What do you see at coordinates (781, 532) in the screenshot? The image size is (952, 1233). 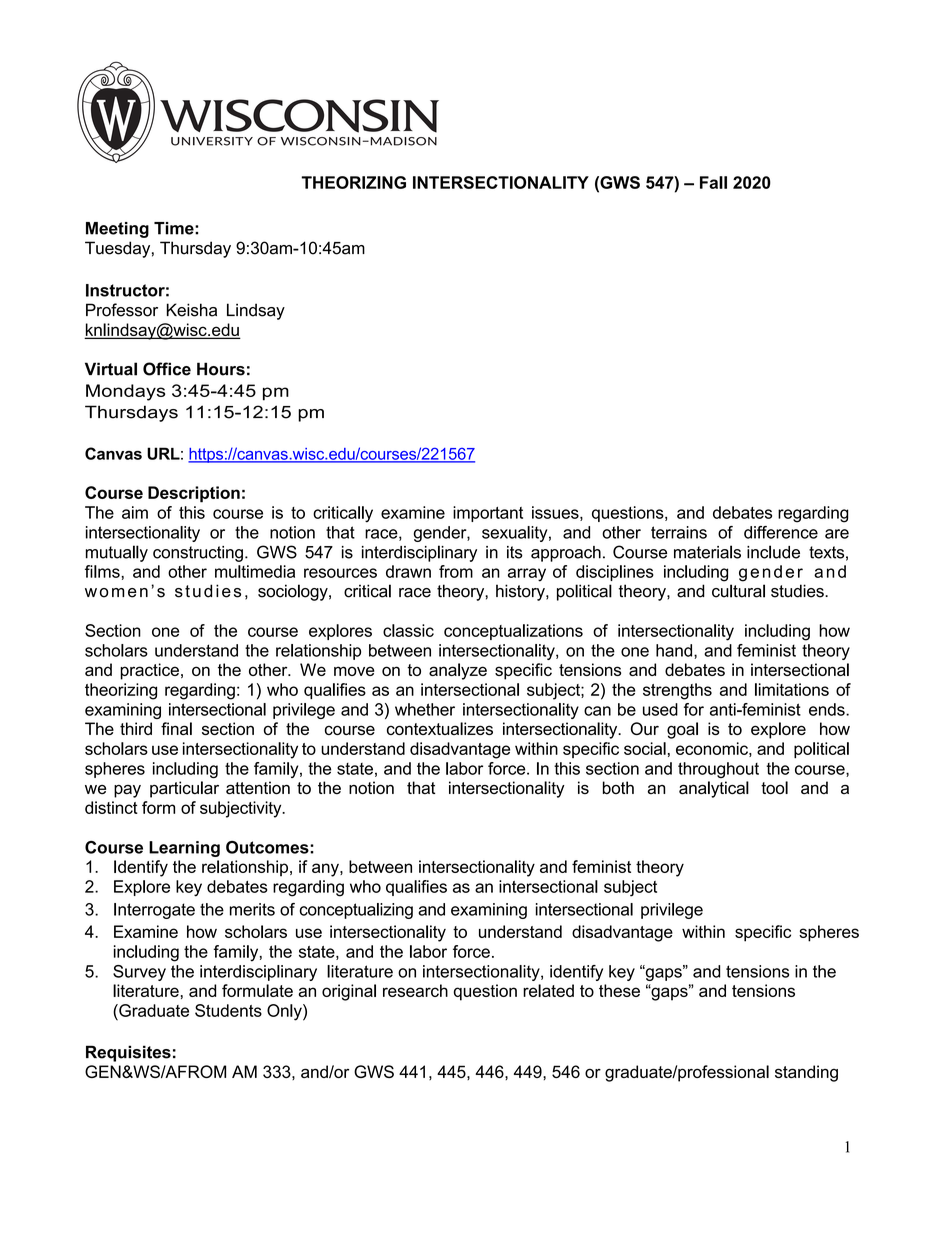 I see `difference` at bounding box center [781, 532].
